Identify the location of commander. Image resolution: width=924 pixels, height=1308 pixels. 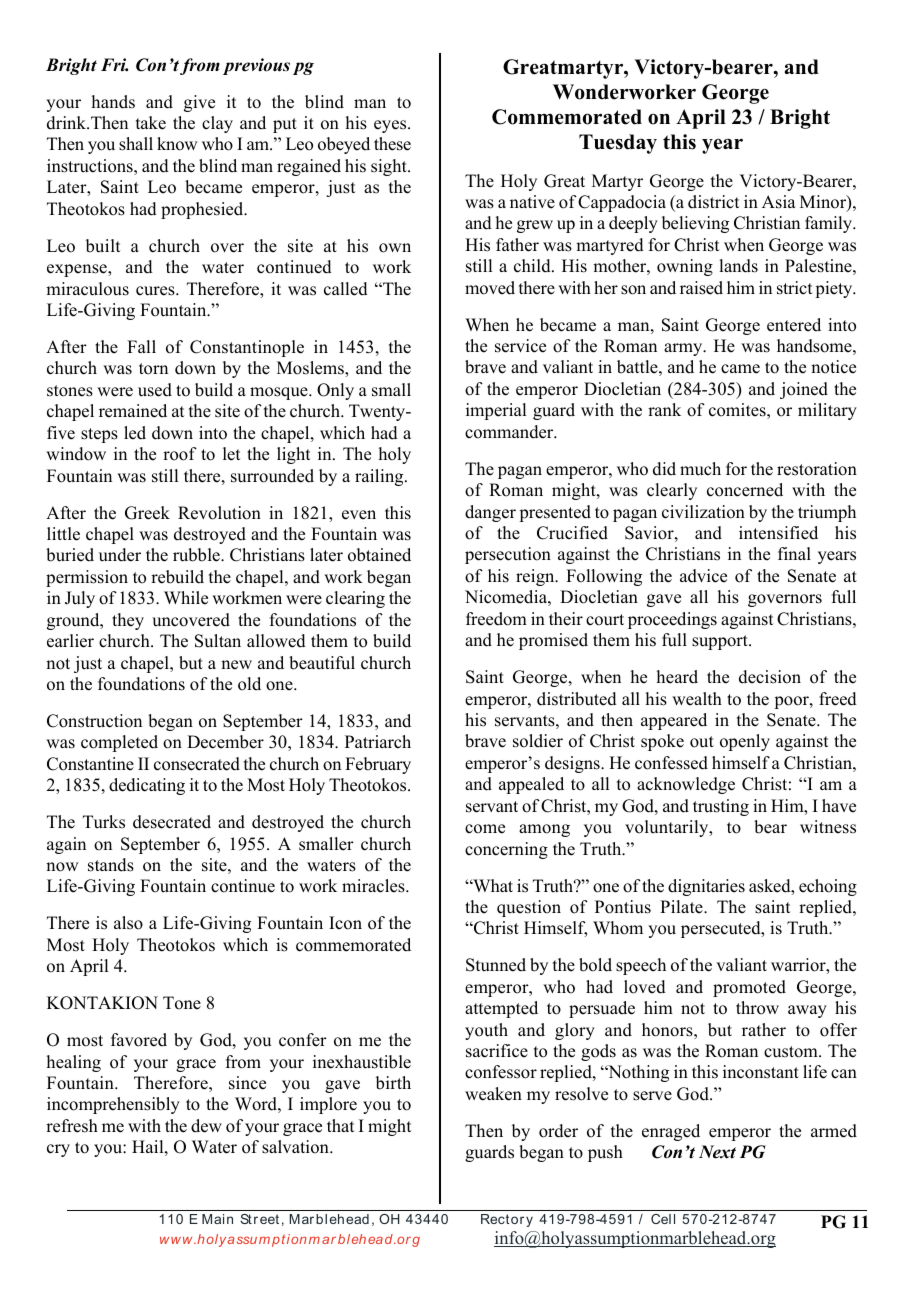
(510, 432).
